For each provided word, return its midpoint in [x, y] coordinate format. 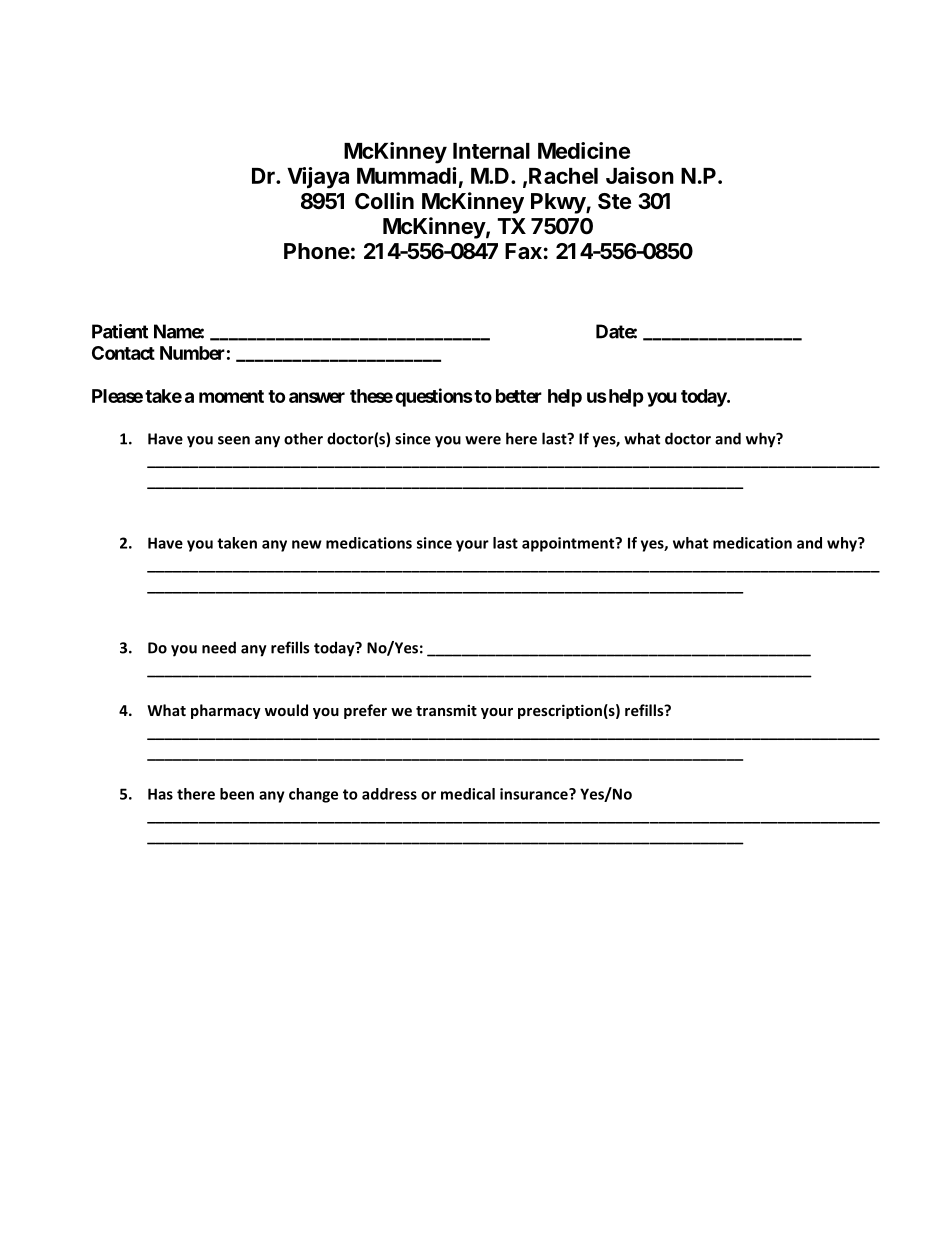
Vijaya [318, 178]
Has [160, 794]
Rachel [563, 176]
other [303, 438]
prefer [365, 711]
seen [234, 440]
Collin [384, 200]
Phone [317, 251]
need [219, 647]
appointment [569, 544]
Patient [120, 331]
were [483, 440]
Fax [523, 251]
